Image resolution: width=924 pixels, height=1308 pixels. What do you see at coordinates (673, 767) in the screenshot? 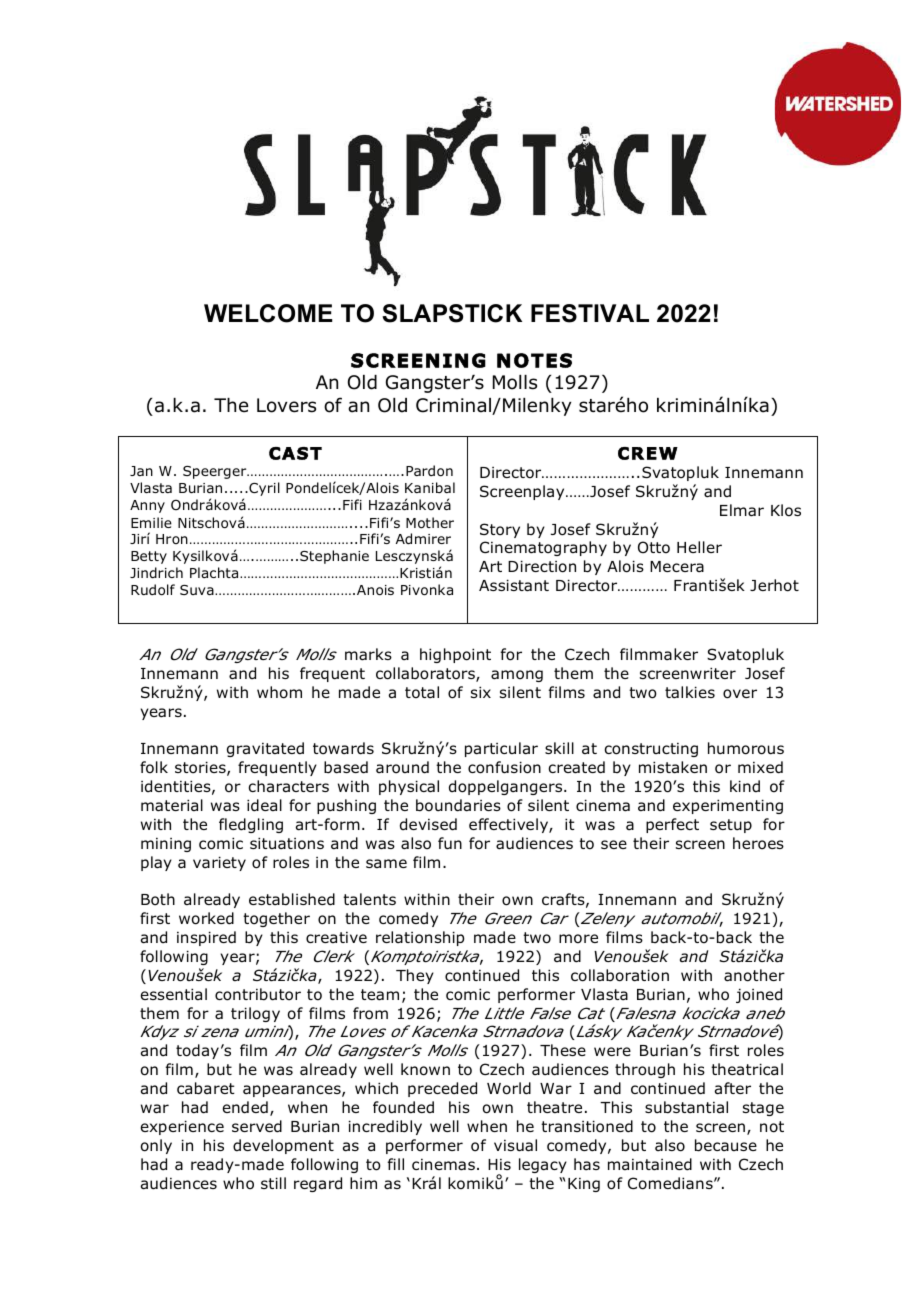
I see `mistaken` at bounding box center [673, 767].
